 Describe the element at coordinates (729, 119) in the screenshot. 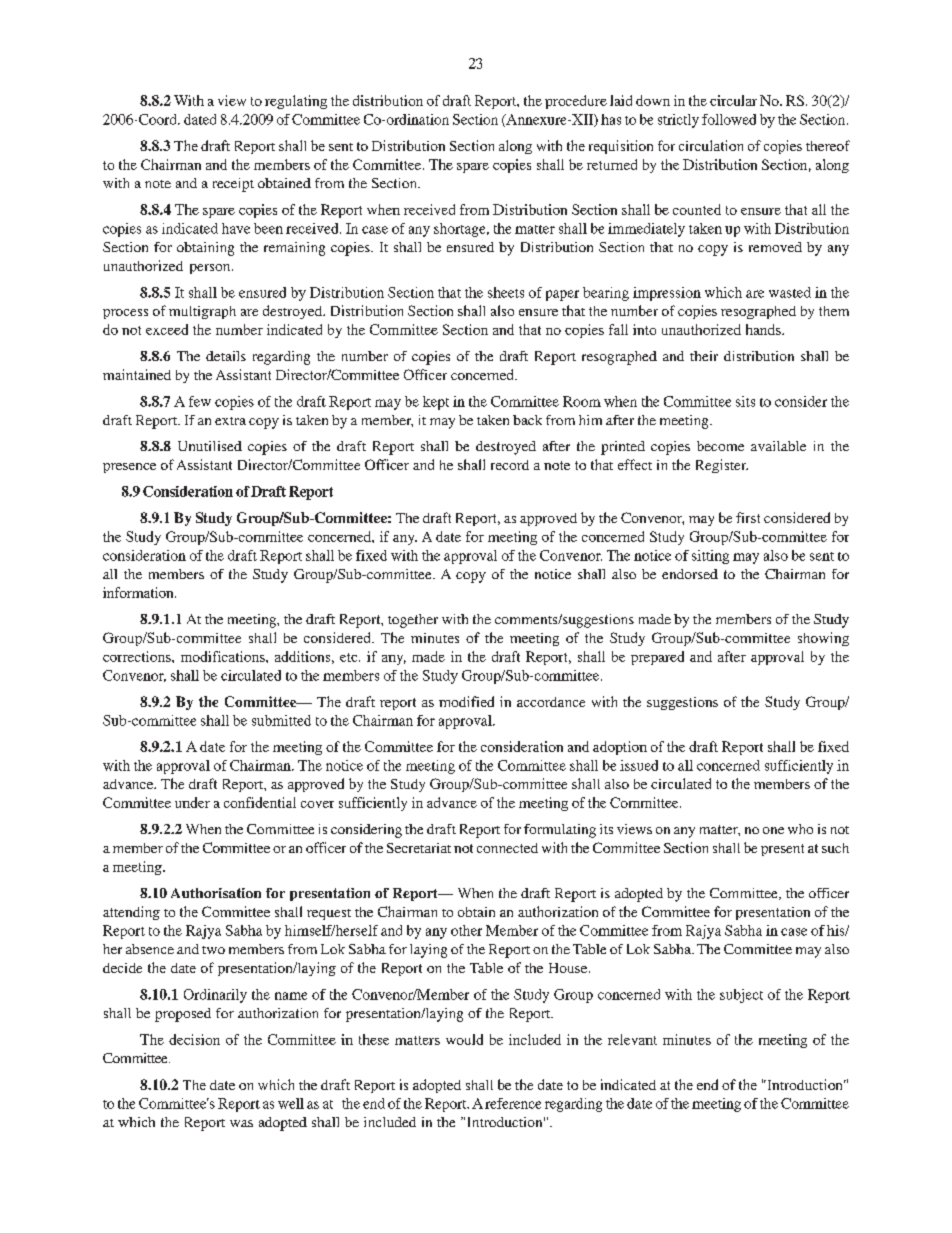

I see `followed` at that location.
